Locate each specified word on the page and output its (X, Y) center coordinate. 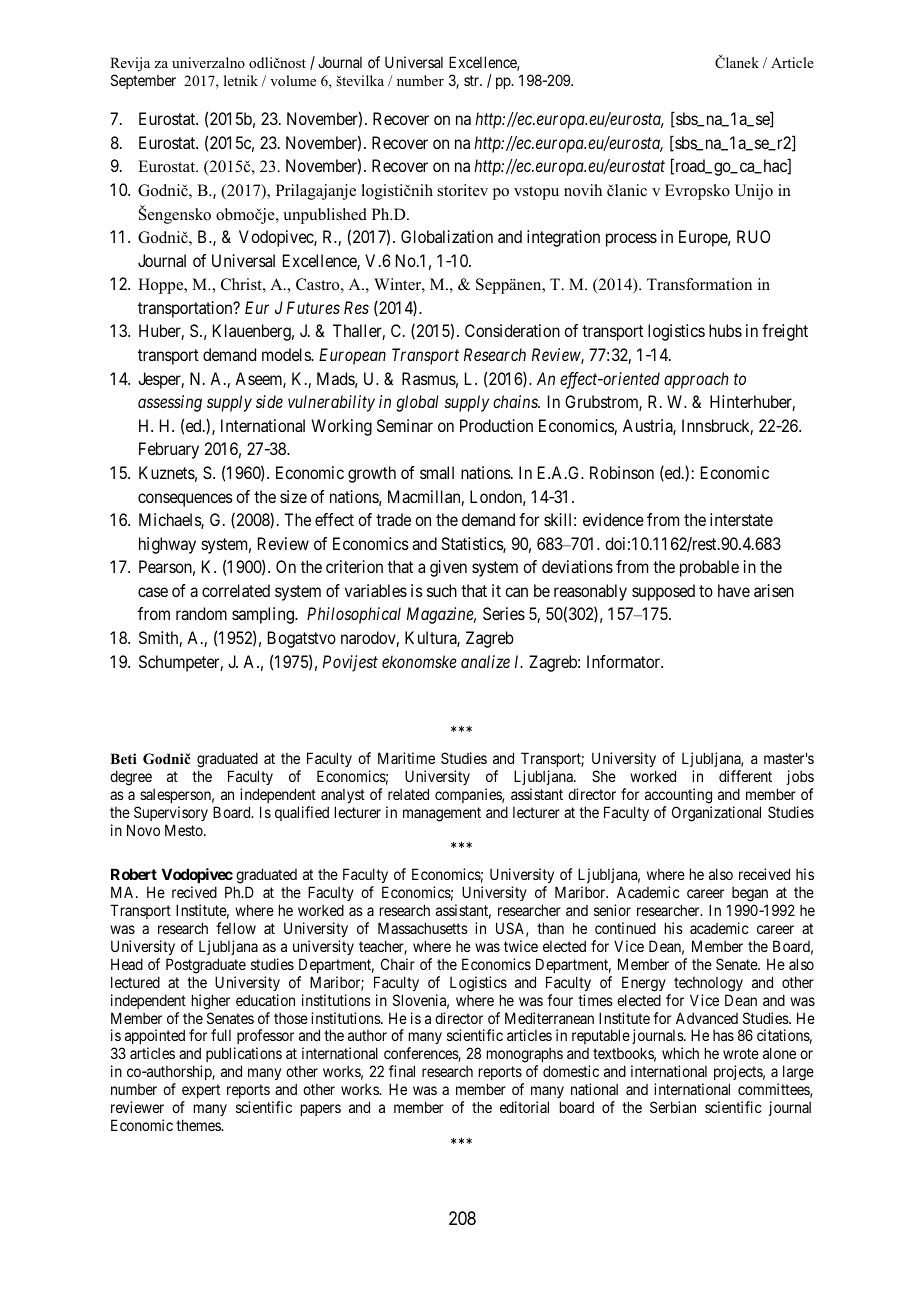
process (631, 240)
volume (293, 80)
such (442, 590)
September (143, 81)
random (201, 613)
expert (201, 1091)
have (734, 590)
